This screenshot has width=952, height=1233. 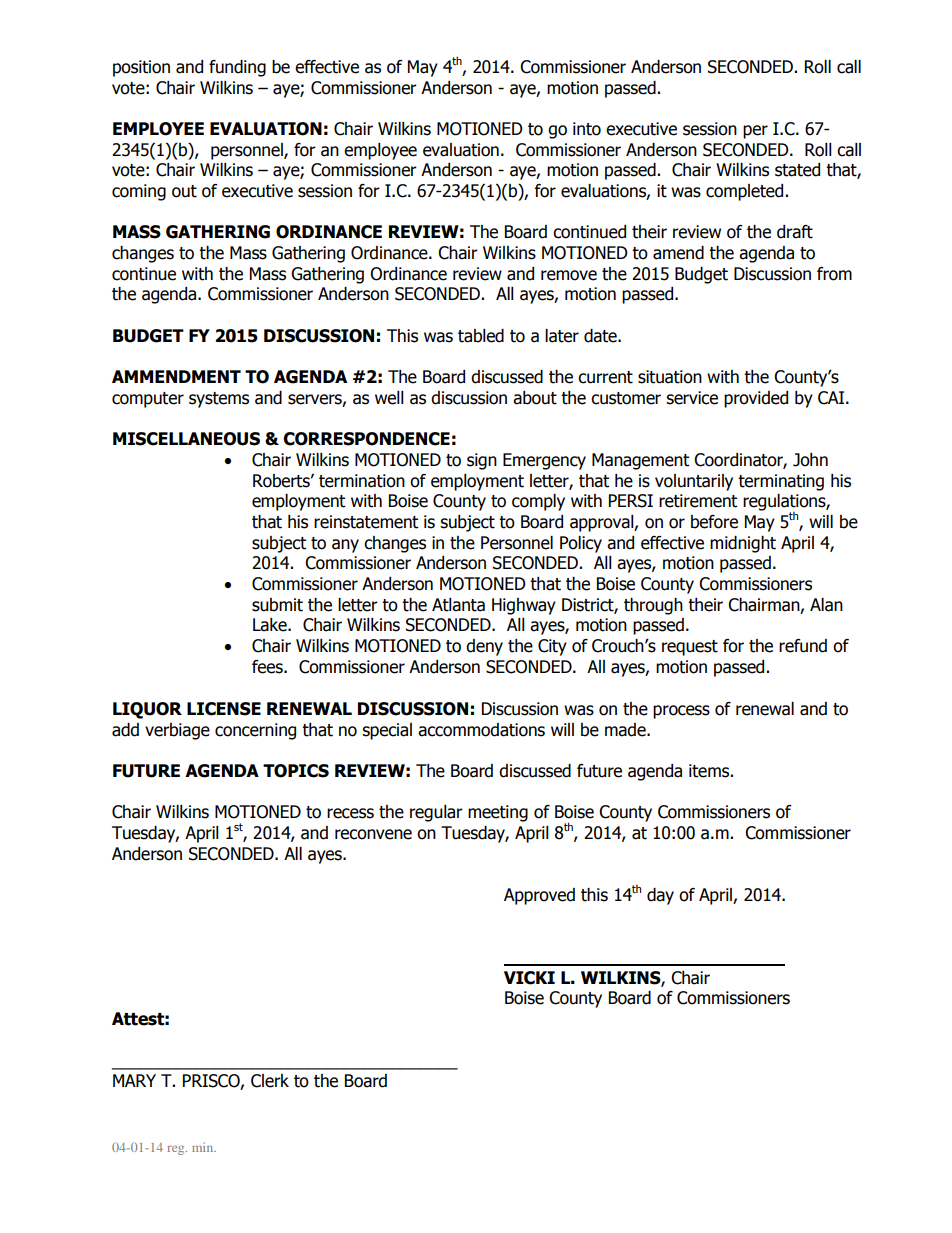 I want to click on accommodations, so click(x=481, y=730).
